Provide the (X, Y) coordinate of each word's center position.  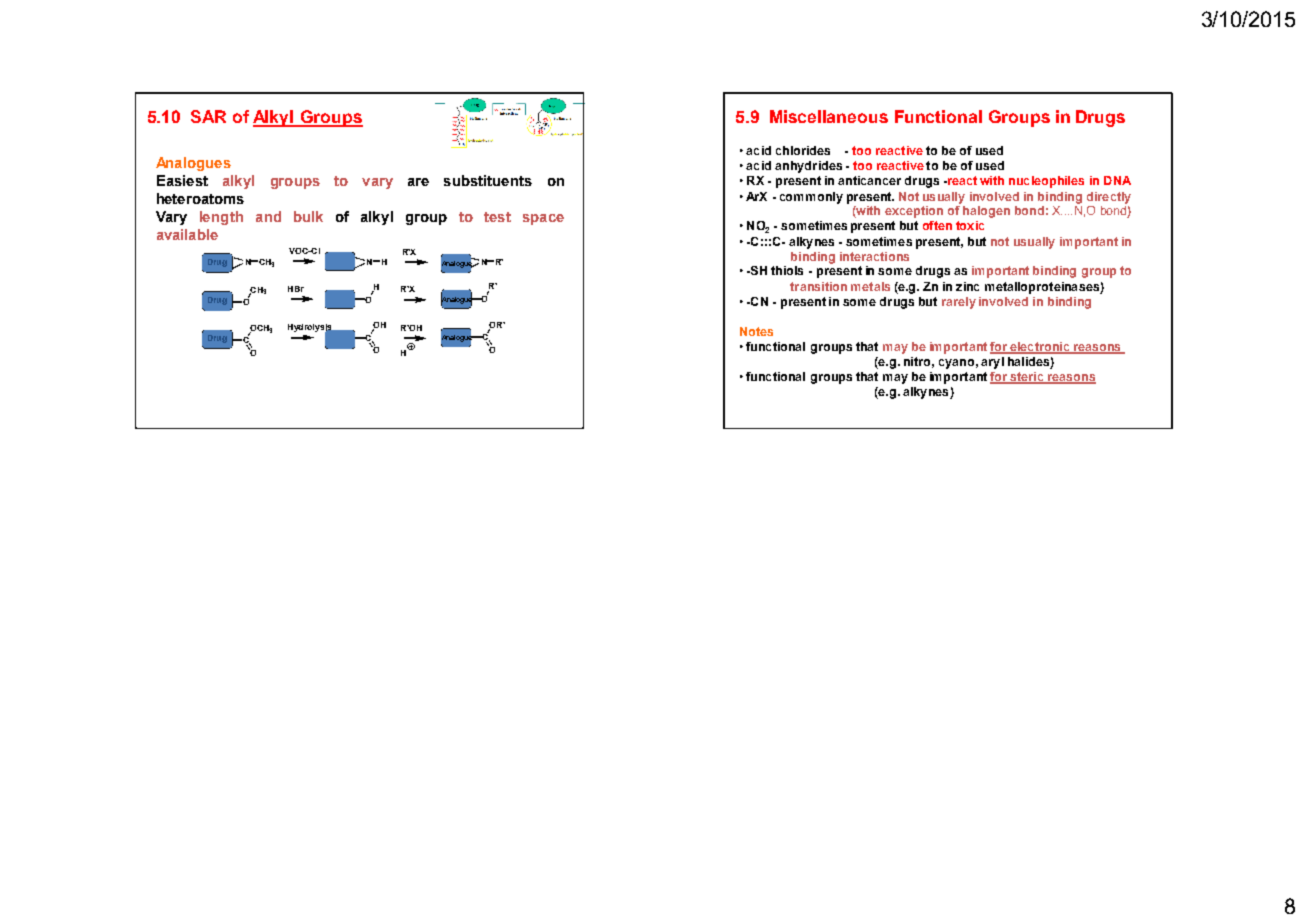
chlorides (803, 150)
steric (1027, 378)
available (187, 234)
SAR (208, 116)
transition (818, 286)
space (543, 219)
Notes (756, 331)
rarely (959, 303)
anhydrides (808, 167)
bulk (308, 216)
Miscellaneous (829, 116)
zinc (967, 286)
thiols (787, 270)
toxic (970, 225)
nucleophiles (1046, 182)
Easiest (182, 180)
